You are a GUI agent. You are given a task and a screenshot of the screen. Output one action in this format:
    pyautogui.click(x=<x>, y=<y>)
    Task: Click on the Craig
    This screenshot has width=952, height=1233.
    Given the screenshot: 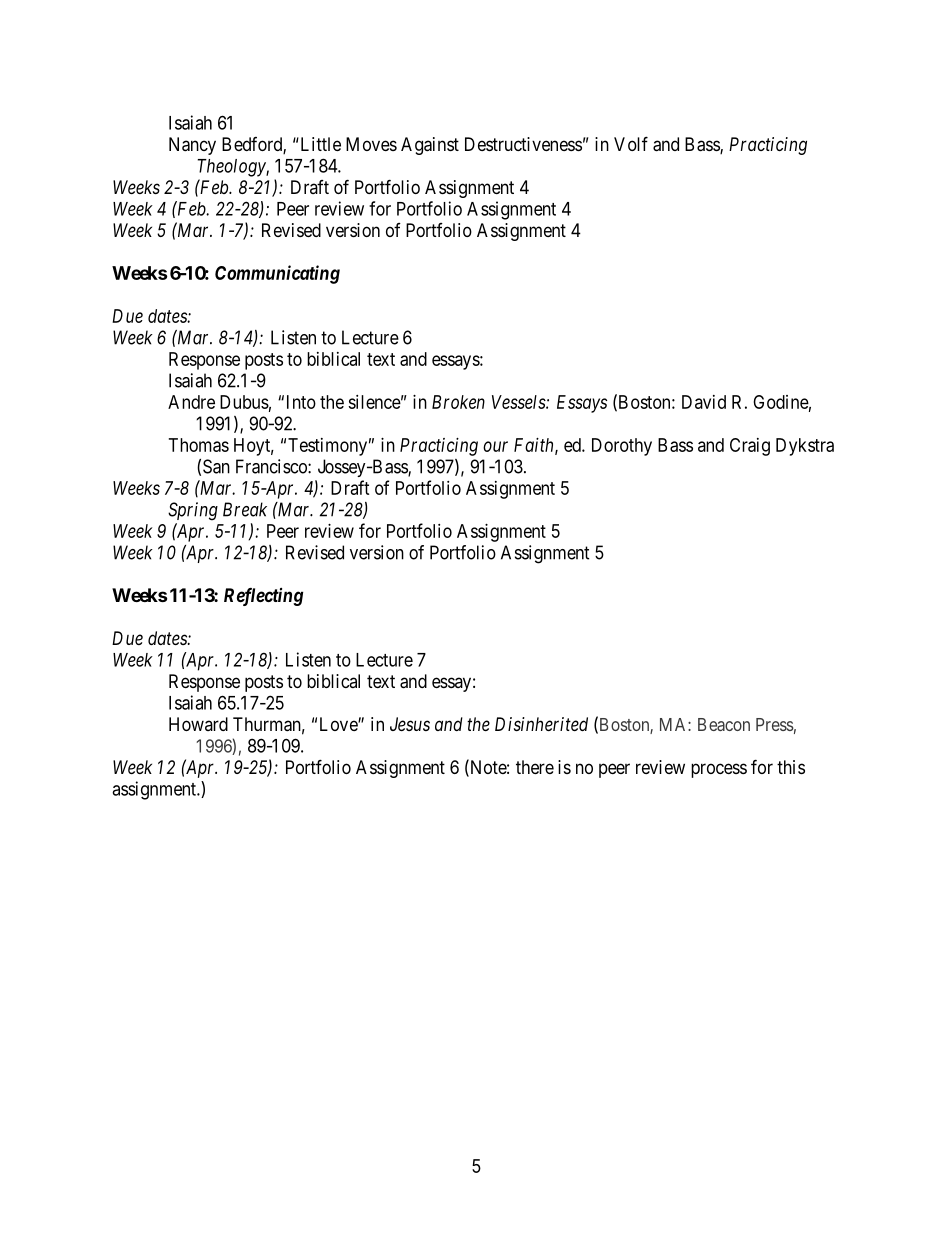 What is the action you would take?
    pyautogui.click(x=750, y=447)
